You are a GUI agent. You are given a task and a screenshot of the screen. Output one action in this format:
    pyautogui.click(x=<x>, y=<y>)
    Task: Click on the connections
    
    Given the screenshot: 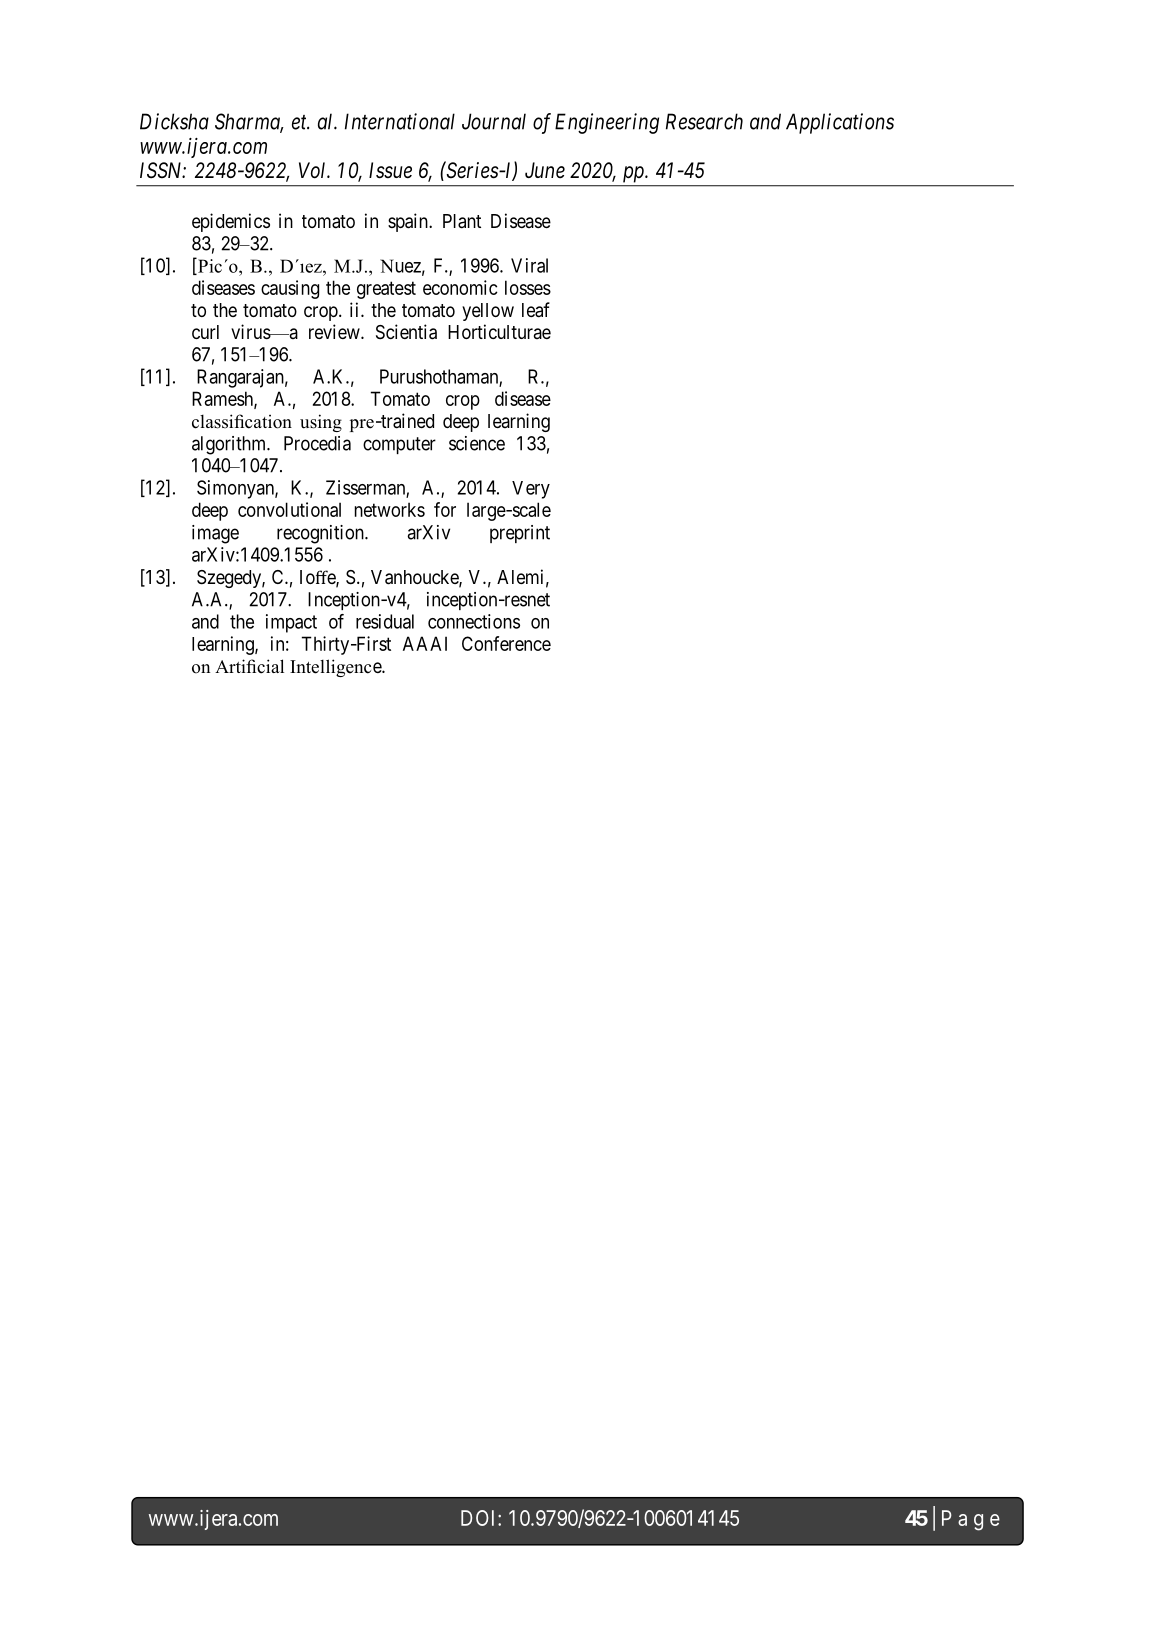 What is the action you would take?
    pyautogui.click(x=474, y=621)
